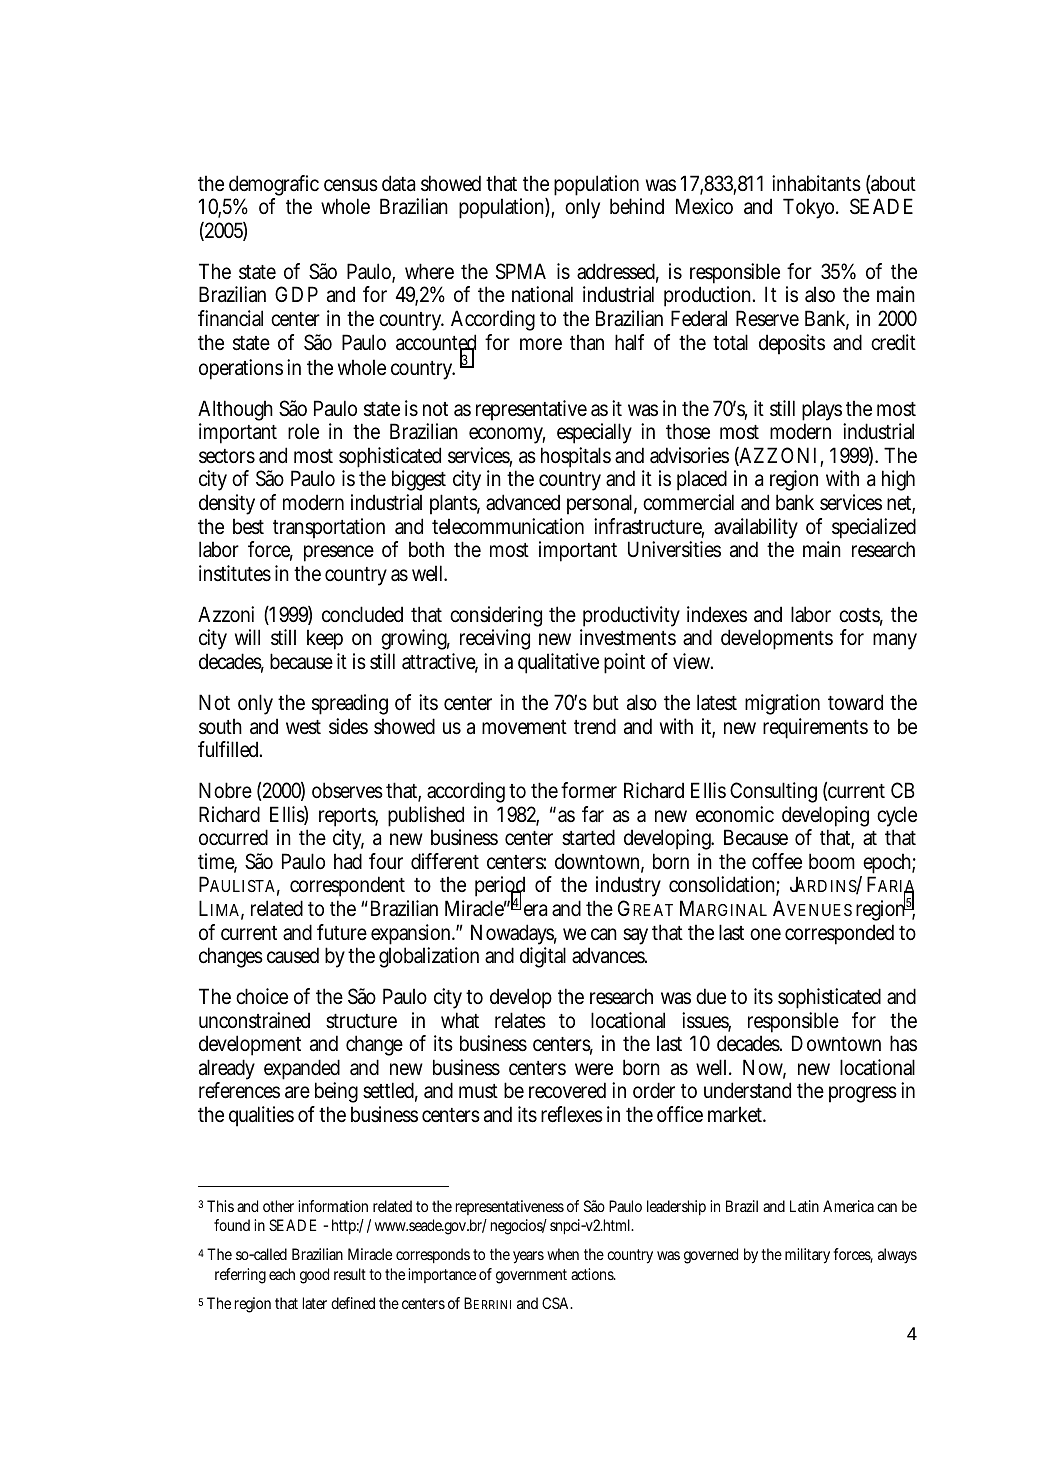  What do you see at coordinates (303, 727) in the screenshot?
I see `west` at bounding box center [303, 727].
